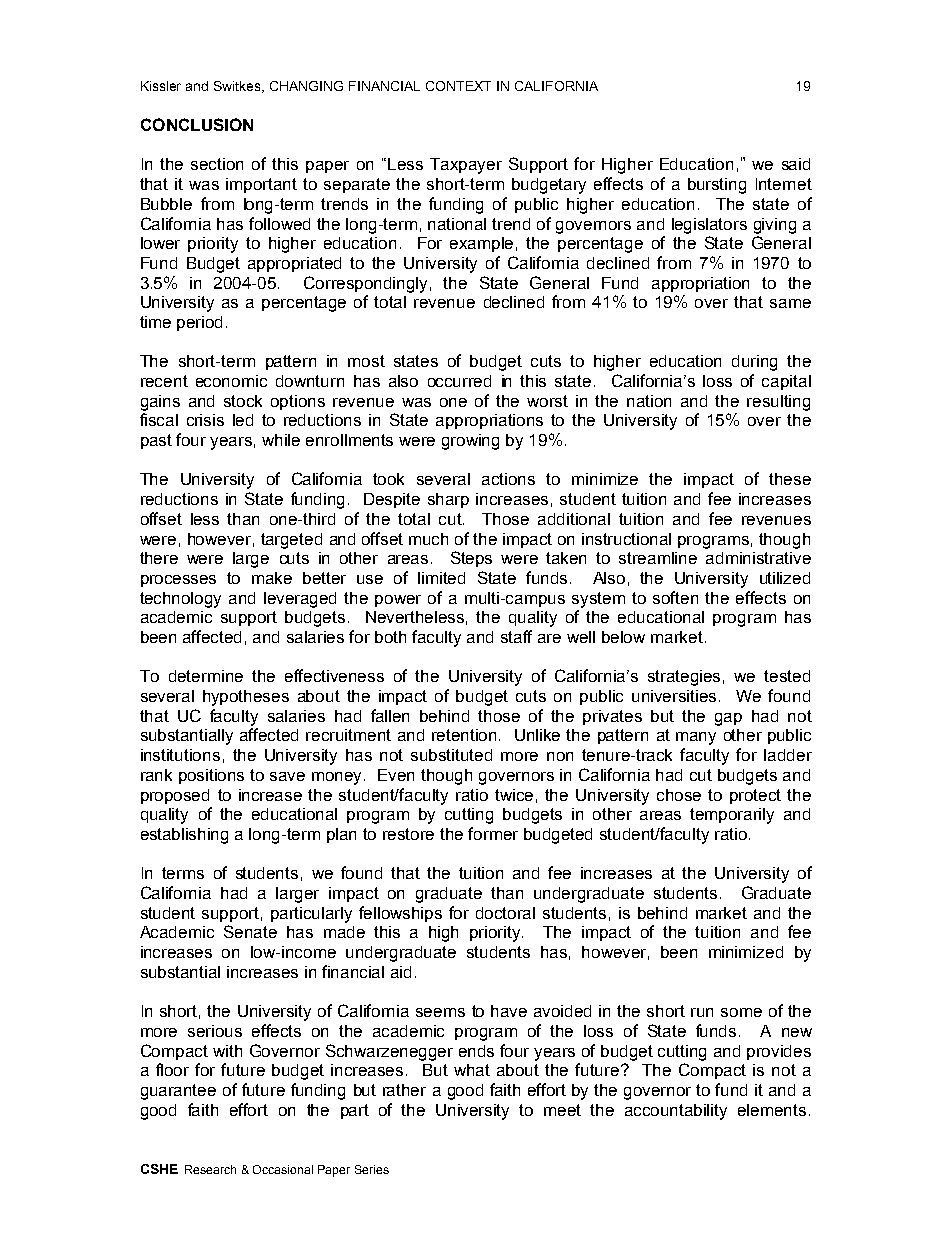 The height and width of the screenshot is (1233, 952). I want to click on bursting, so click(717, 186).
